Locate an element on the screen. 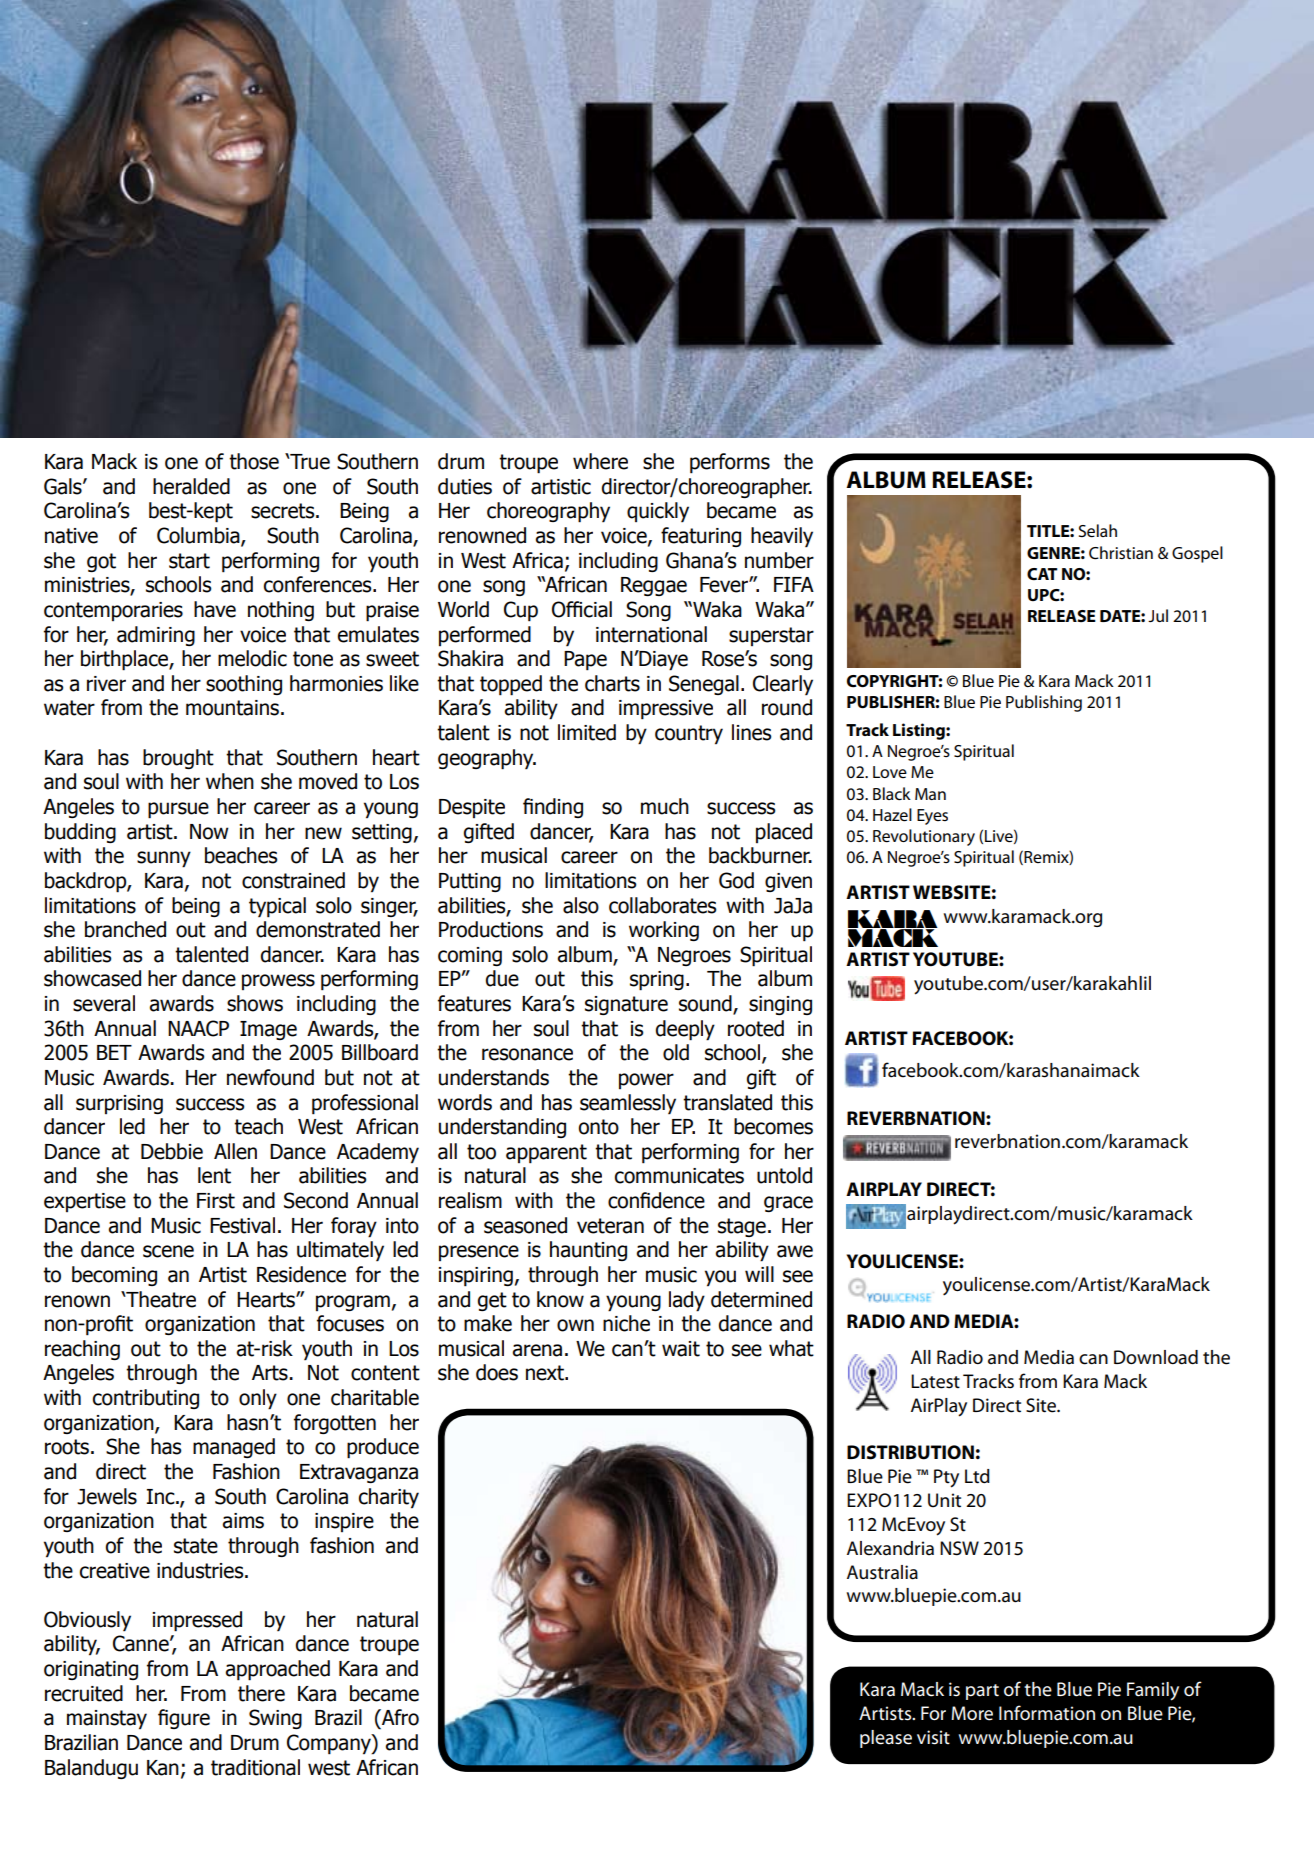 This screenshot has width=1314, height=1858. Eyes is located at coordinates (932, 817).
